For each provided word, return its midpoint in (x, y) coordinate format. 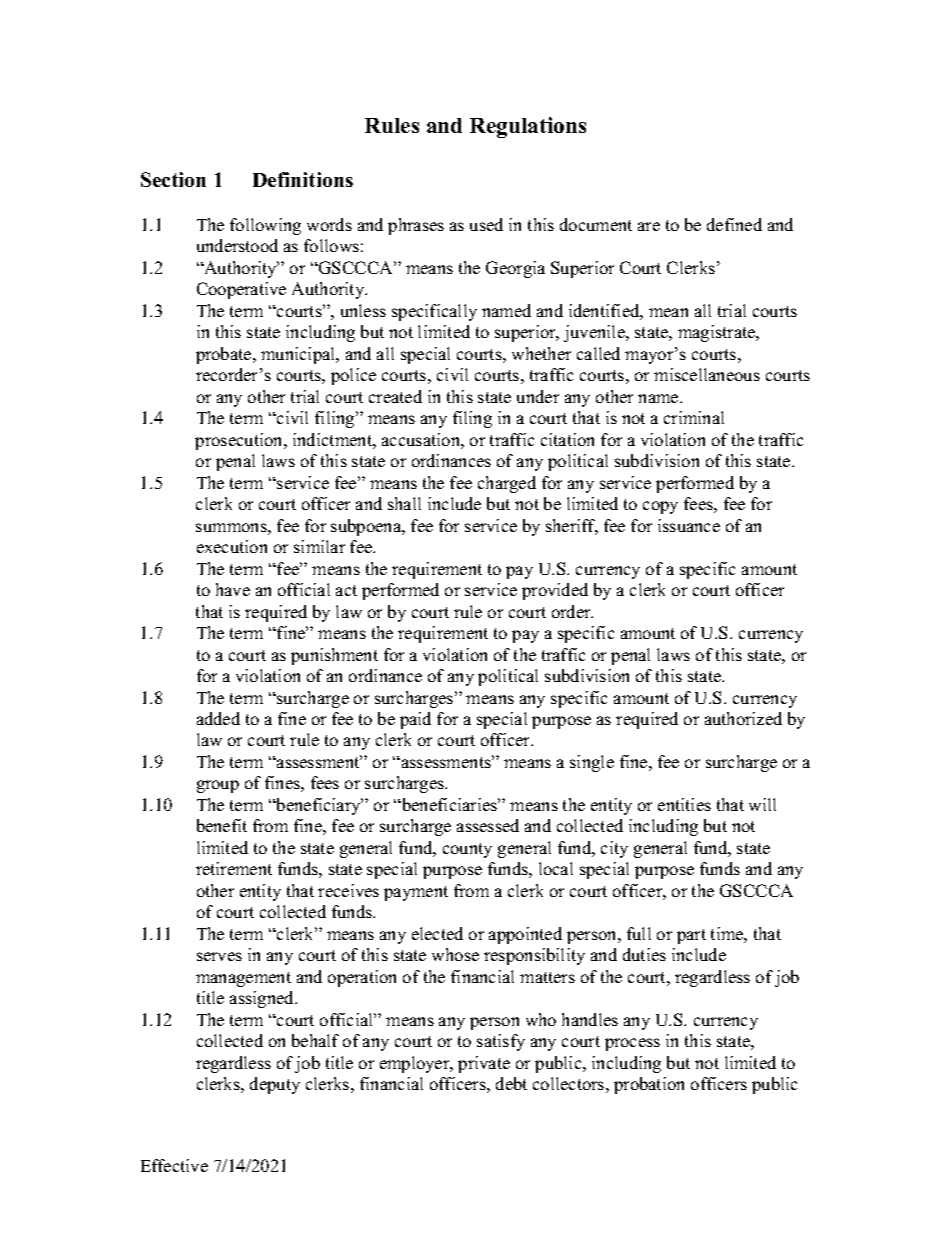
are (649, 226)
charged (507, 484)
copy (660, 507)
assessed (488, 825)
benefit (222, 825)
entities (684, 804)
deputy (275, 1085)
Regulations (528, 127)
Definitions (303, 179)
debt (511, 1083)
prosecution (240, 441)
